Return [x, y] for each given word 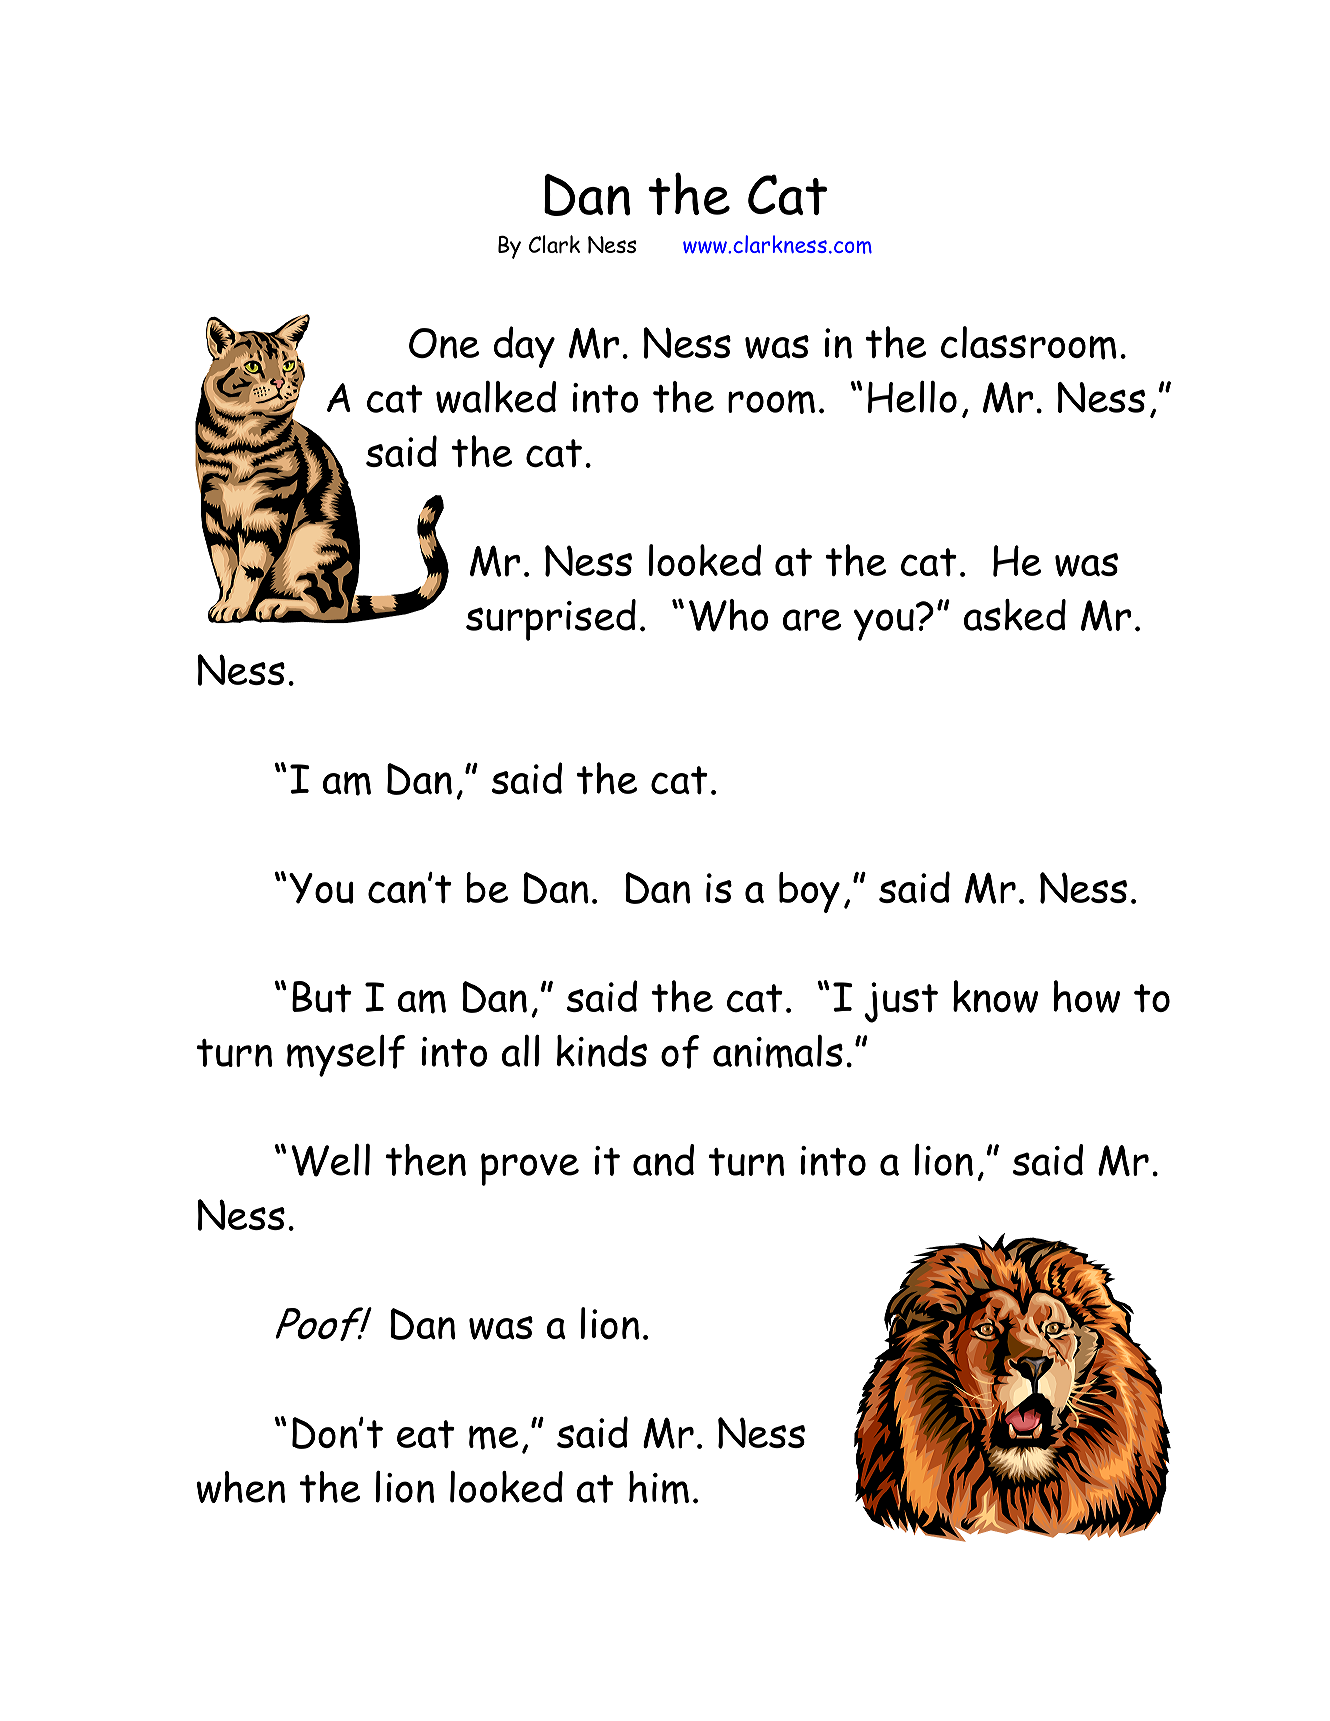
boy [809, 892]
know [995, 996]
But [322, 997]
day [524, 347]
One [444, 343]
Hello [912, 397]
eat [426, 1434]
